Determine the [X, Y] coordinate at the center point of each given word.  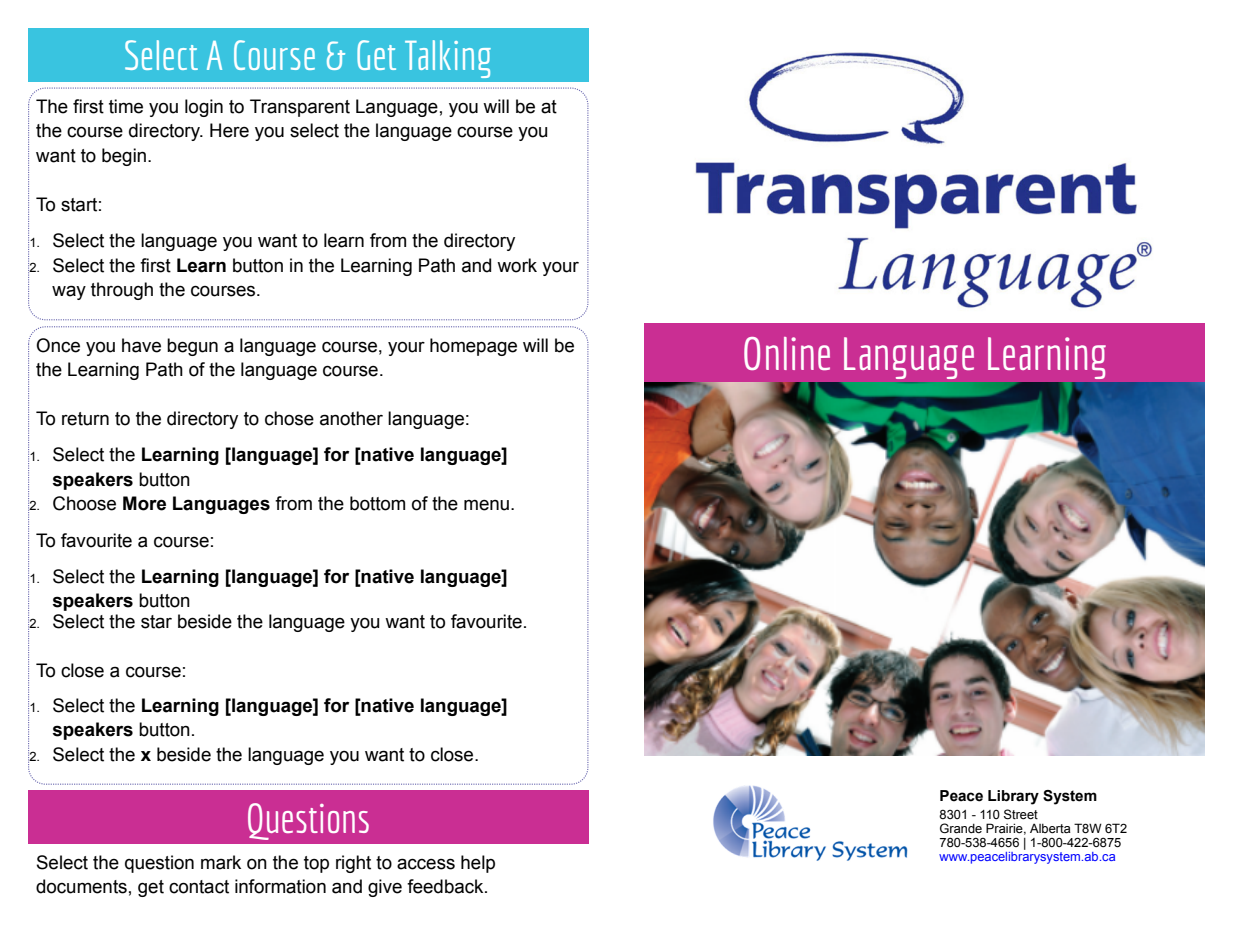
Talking [448, 59]
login [204, 108]
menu [486, 505]
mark [221, 862]
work [517, 265]
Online [787, 353]
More [144, 503]
